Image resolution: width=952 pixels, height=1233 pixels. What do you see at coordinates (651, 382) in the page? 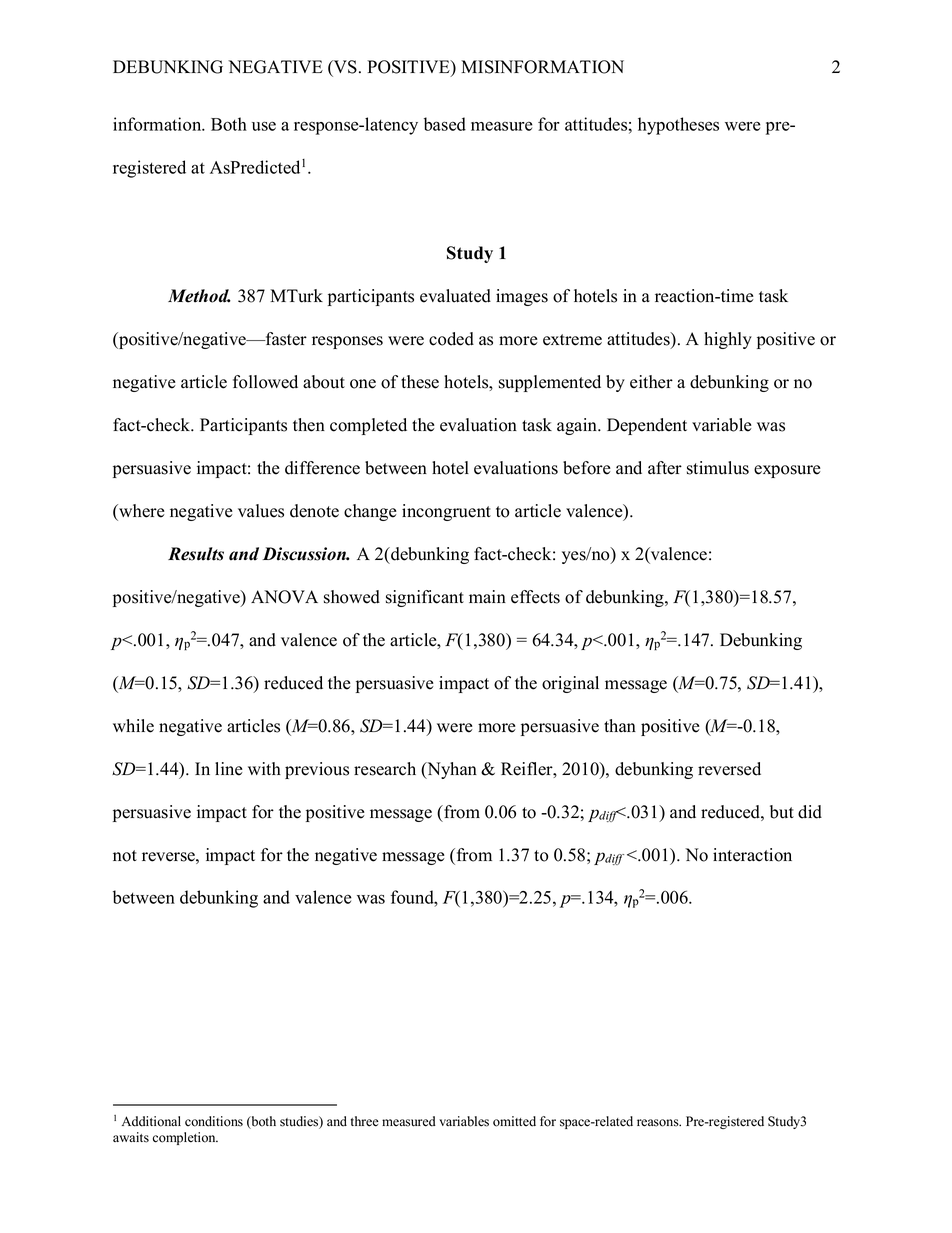
I see `either` at bounding box center [651, 382].
